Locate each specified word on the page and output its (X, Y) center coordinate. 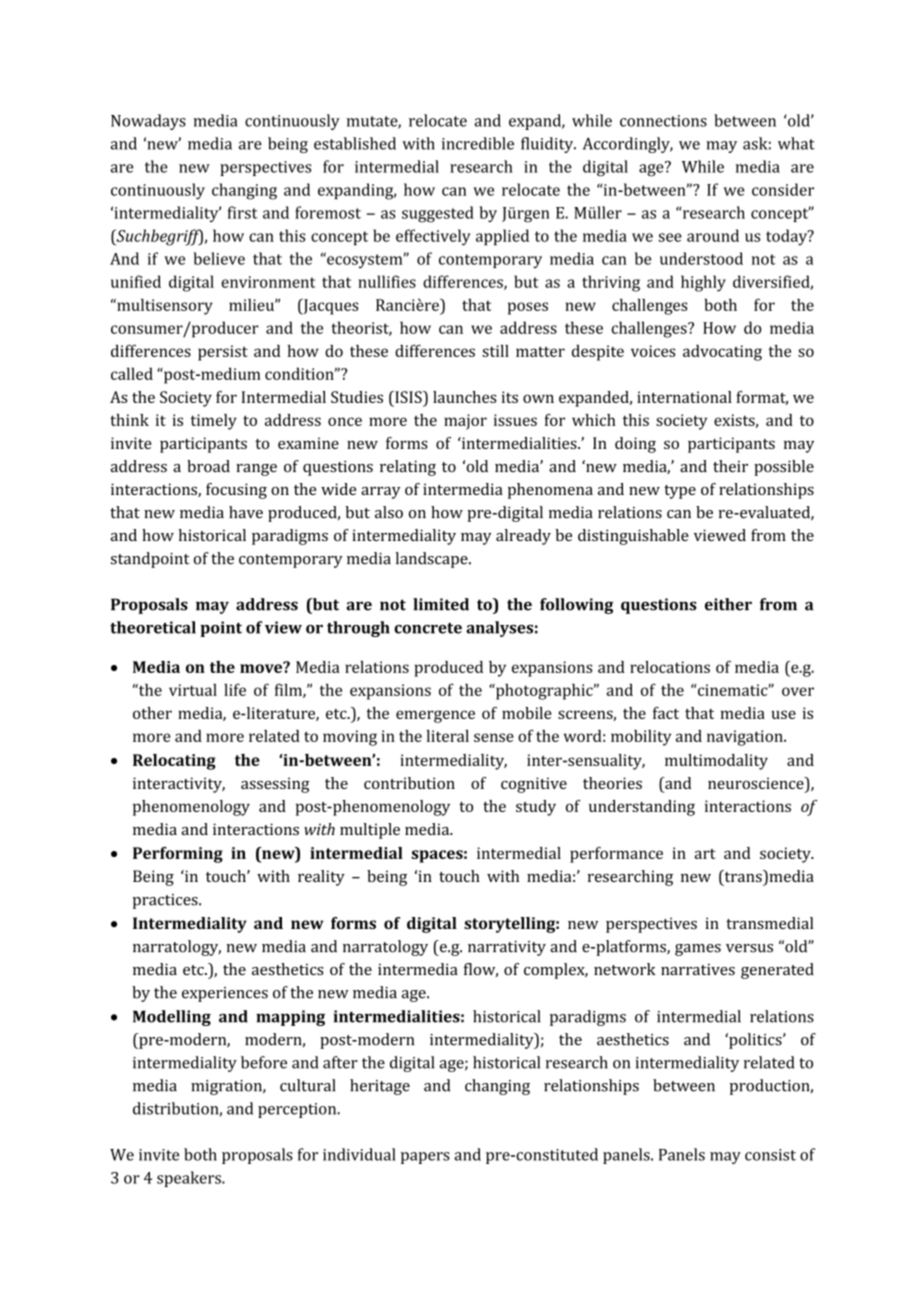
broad (208, 466)
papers (425, 1158)
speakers (190, 1179)
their (730, 466)
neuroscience (757, 783)
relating (408, 468)
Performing (178, 855)
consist (770, 1155)
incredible (478, 143)
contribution (409, 783)
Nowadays (148, 122)
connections (663, 121)
